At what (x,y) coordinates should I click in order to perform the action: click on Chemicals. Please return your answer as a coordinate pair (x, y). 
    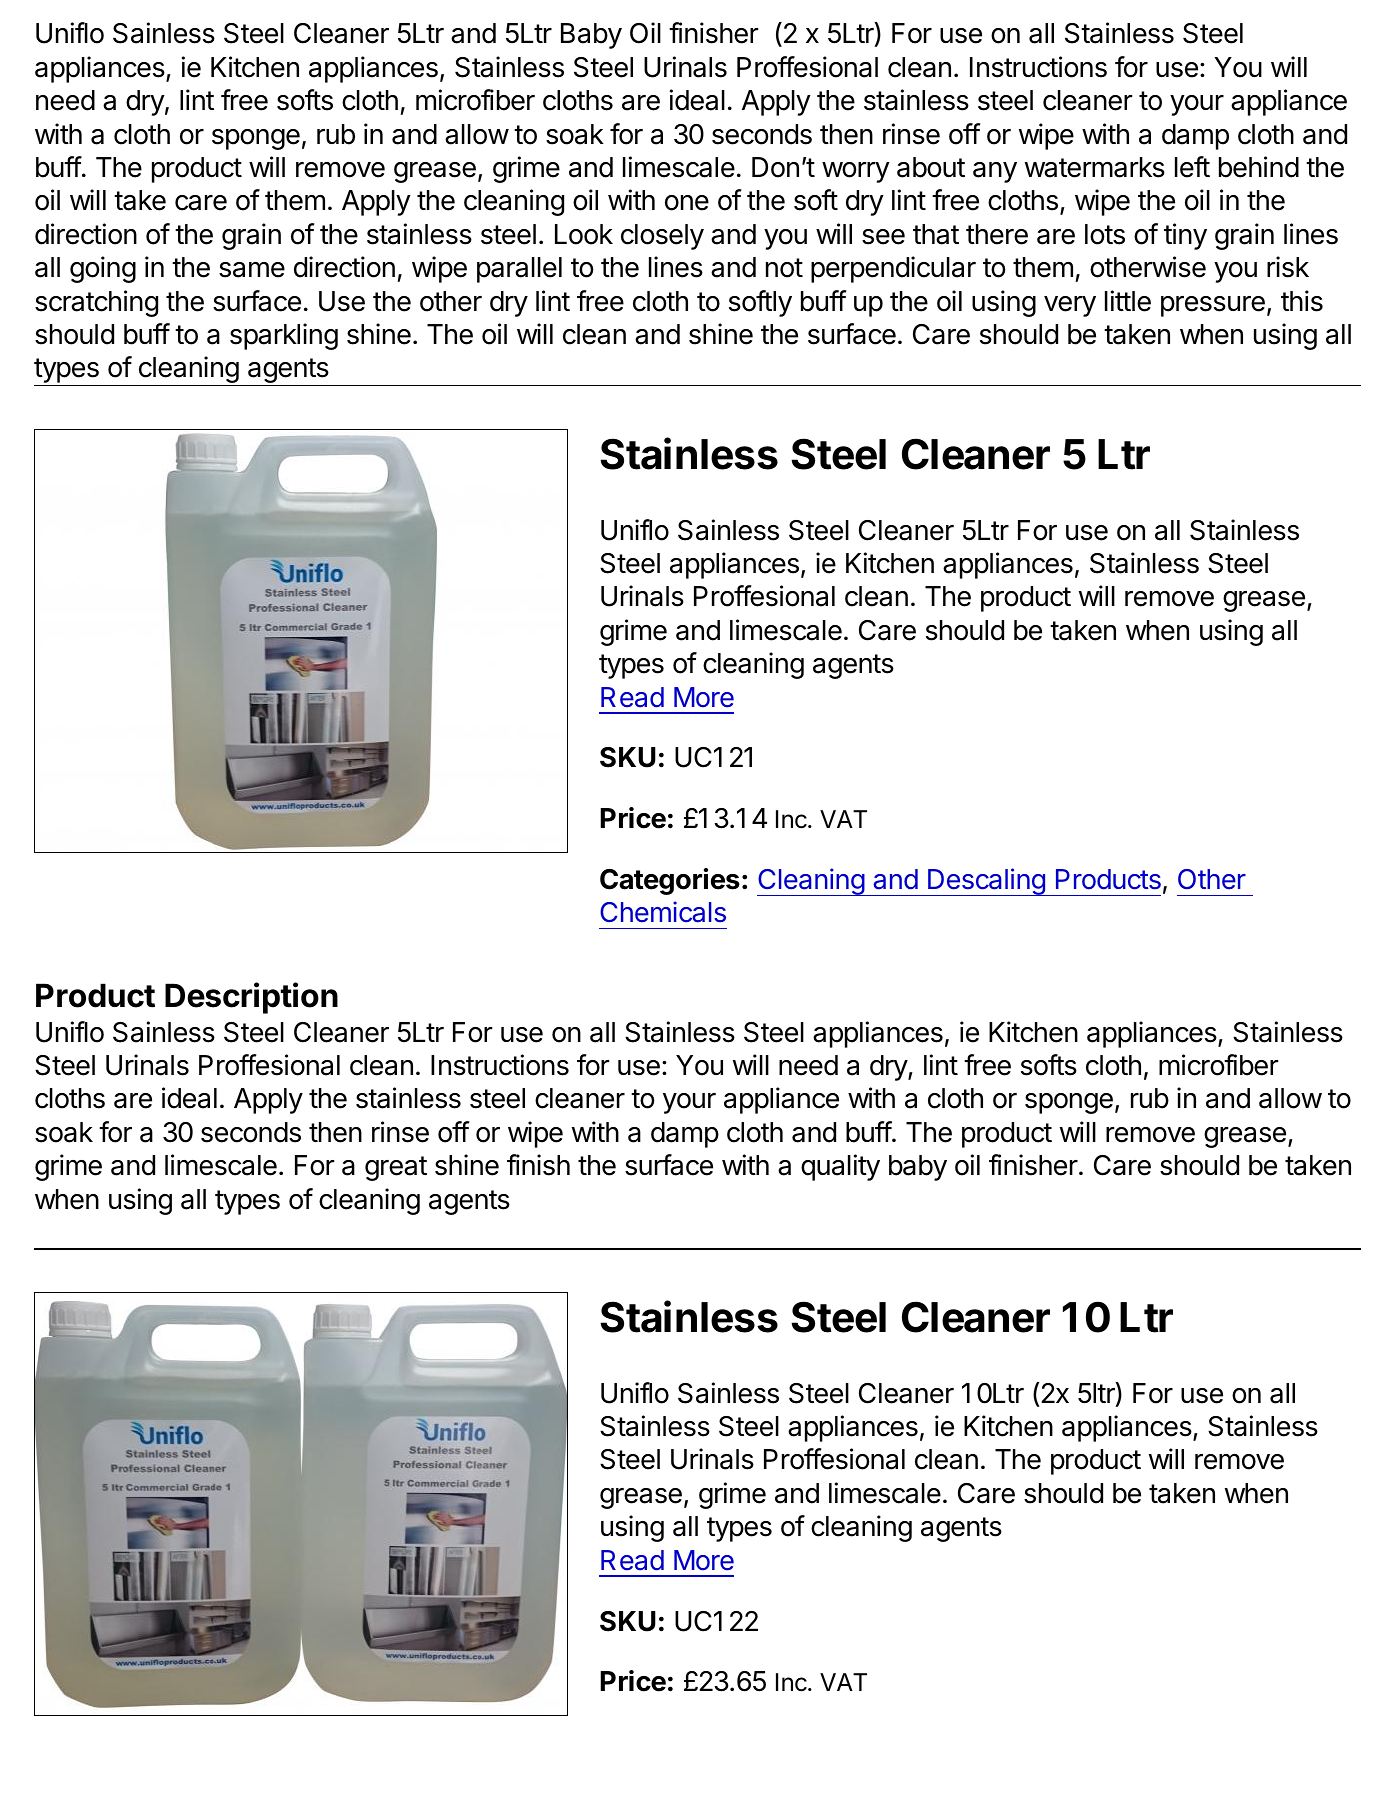
    Looking at the image, I should click on (663, 912).
